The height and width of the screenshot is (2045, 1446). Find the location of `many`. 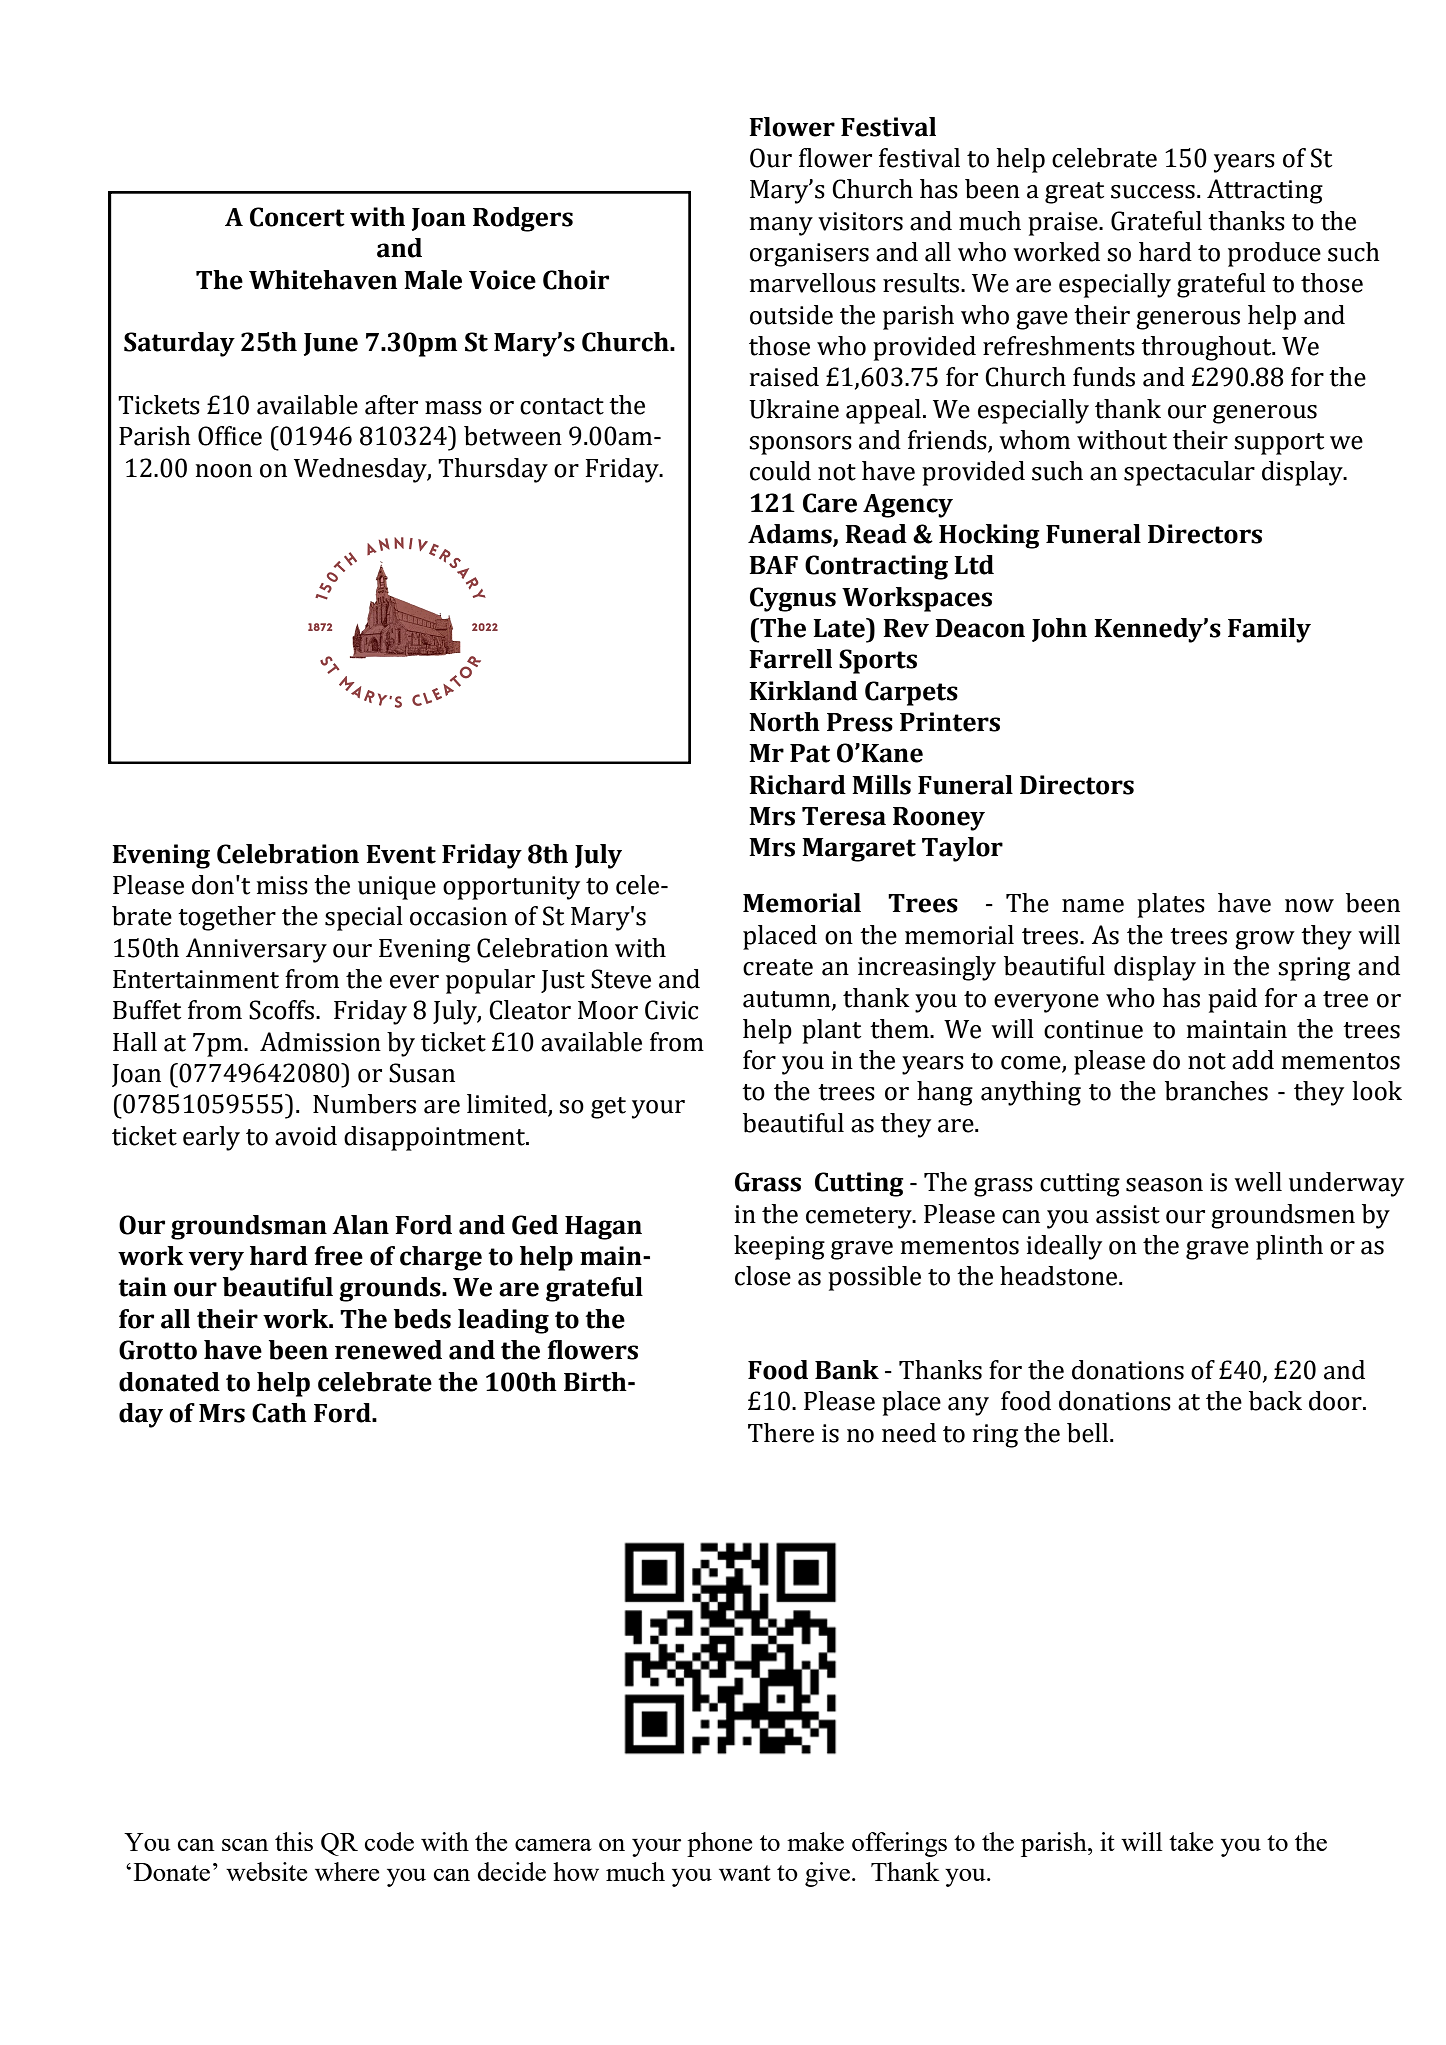

many is located at coordinates (781, 226).
